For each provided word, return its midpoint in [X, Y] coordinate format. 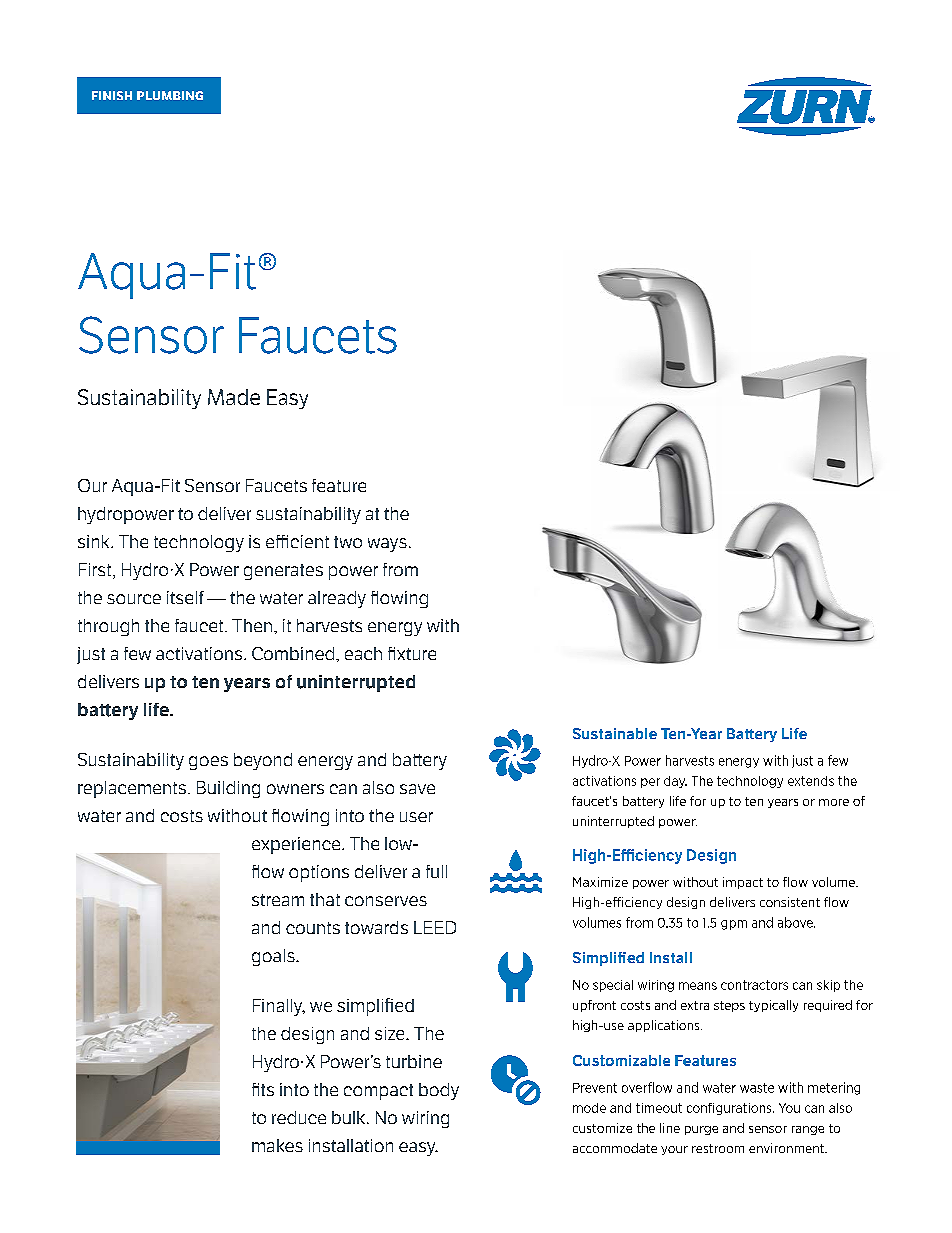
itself [185, 597]
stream [278, 900]
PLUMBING [170, 95]
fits [263, 1089]
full [436, 871]
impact [743, 883]
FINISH [112, 95]
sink [95, 541]
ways [387, 545]
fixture [412, 653]
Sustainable [615, 733]
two [348, 542]
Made [234, 397]
